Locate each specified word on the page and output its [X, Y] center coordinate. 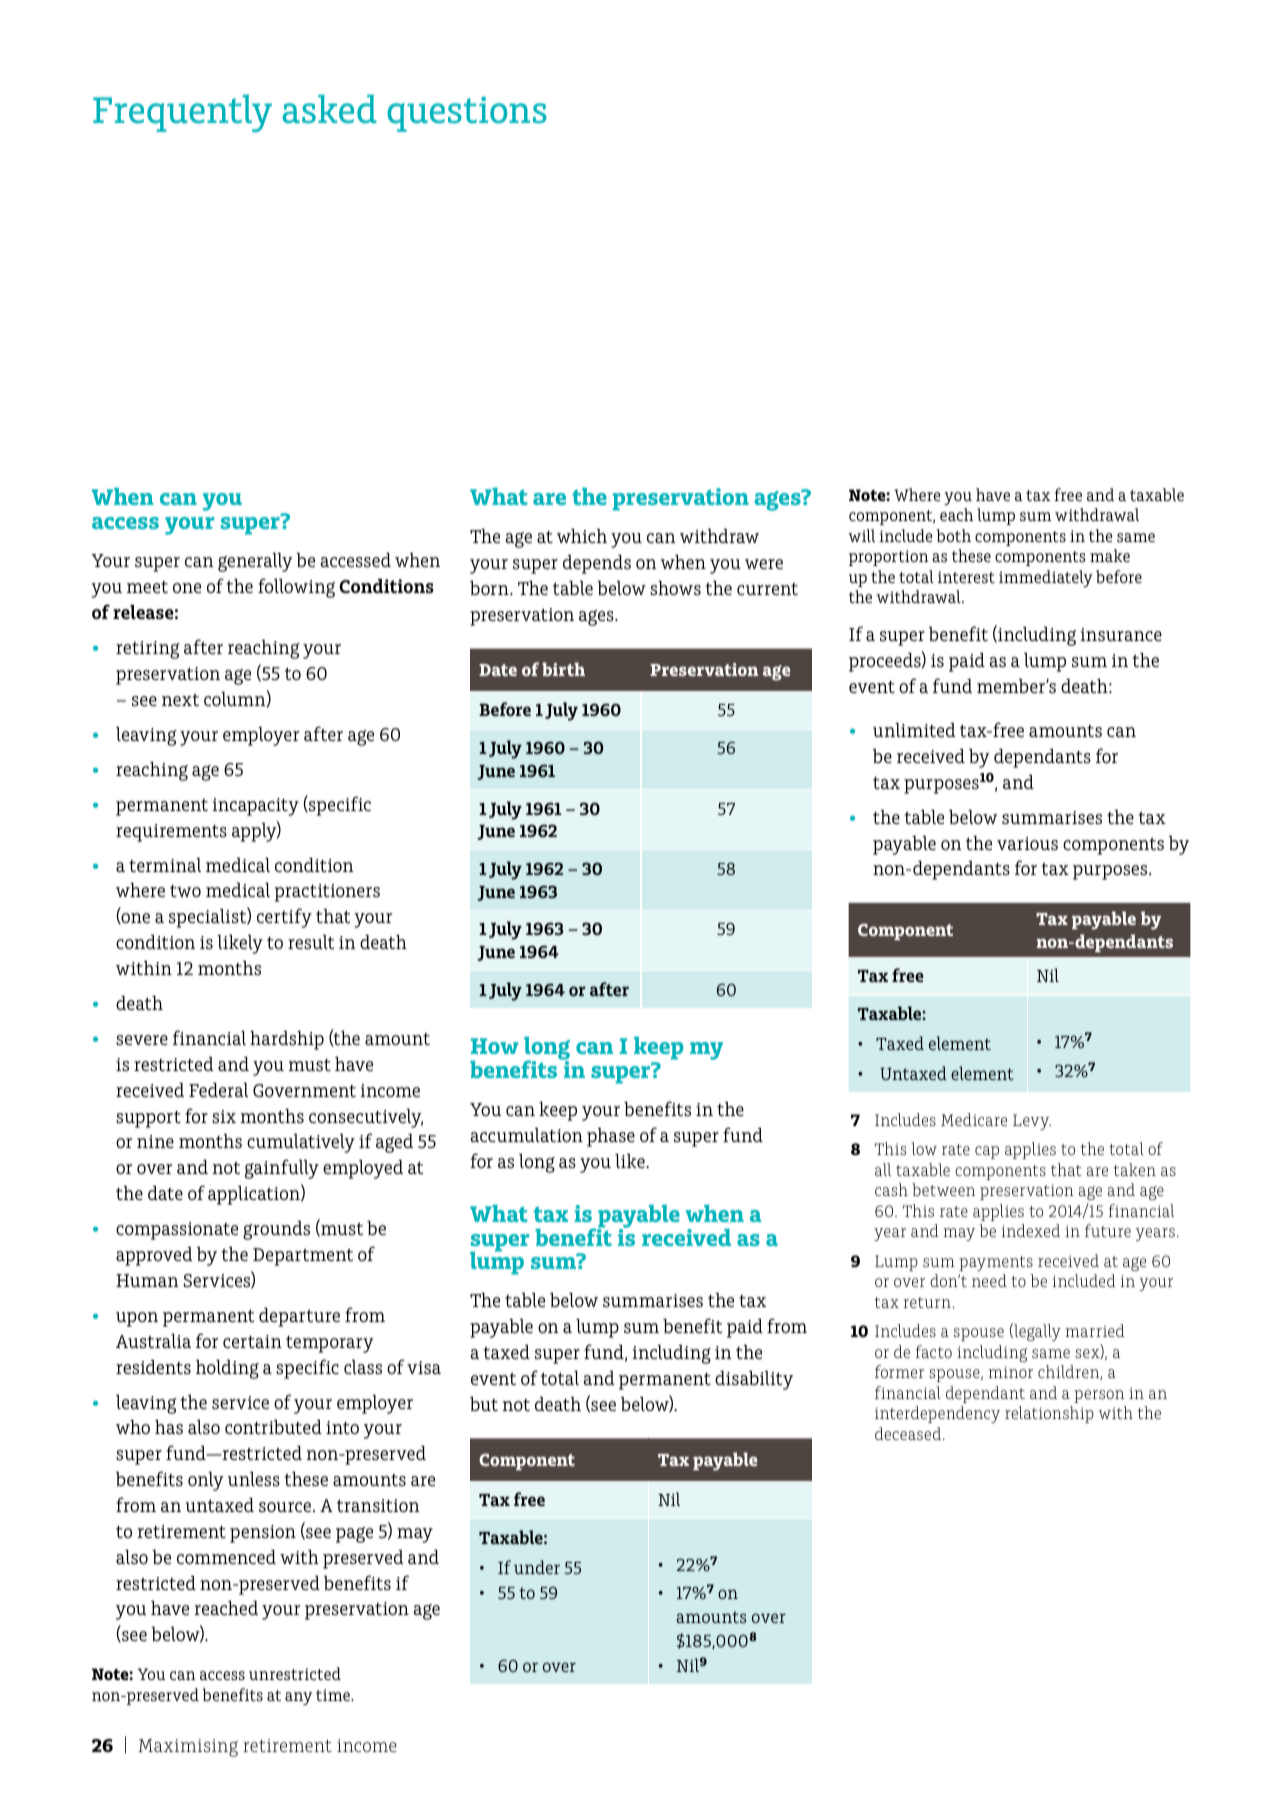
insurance [1121, 634]
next [180, 700]
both [954, 535]
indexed [1031, 1230]
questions [467, 114]
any [298, 1698]
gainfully [282, 1169]
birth [563, 669]
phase [611, 1137]
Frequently [182, 113]
